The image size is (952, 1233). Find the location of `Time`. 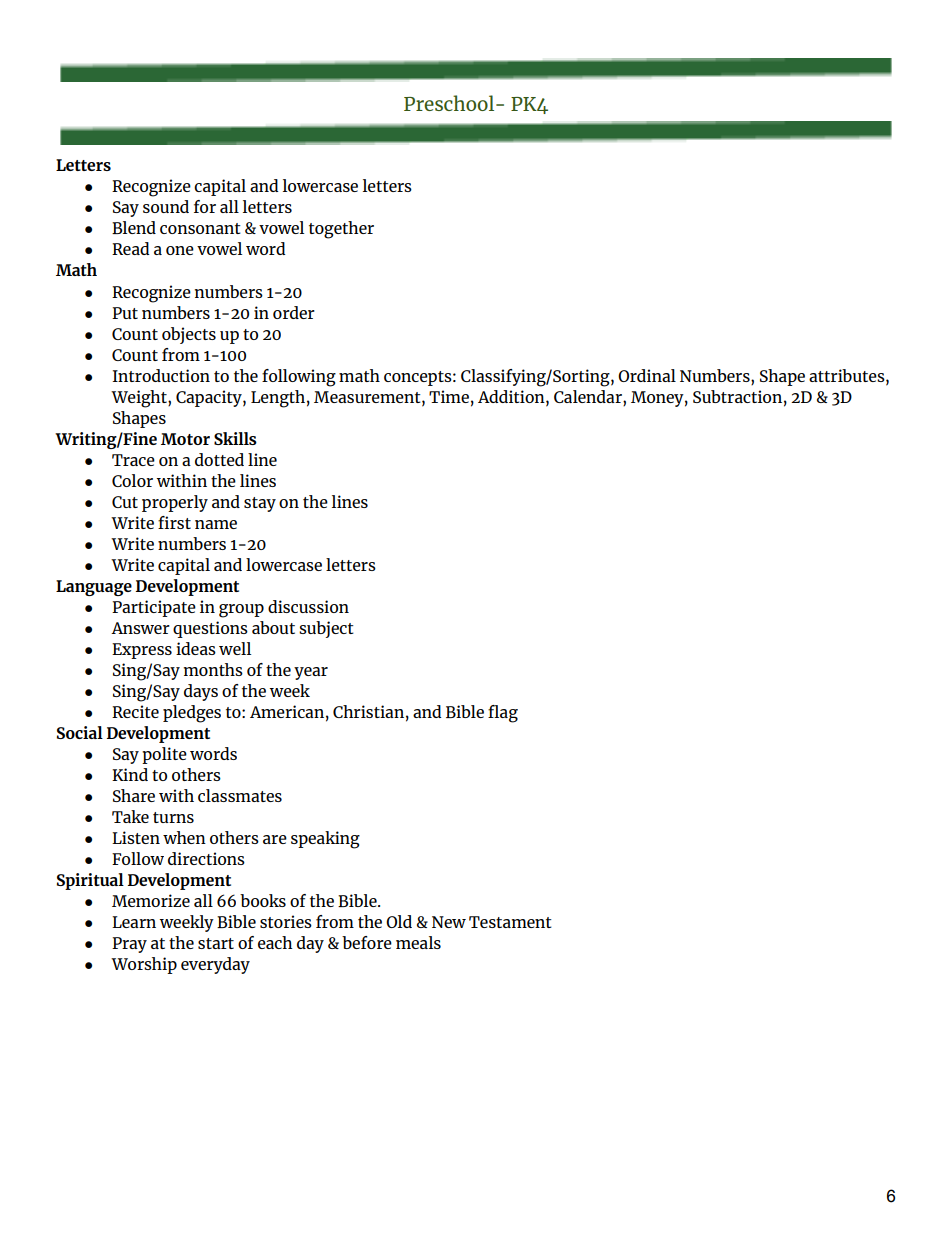

Time is located at coordinates (449, 396).
